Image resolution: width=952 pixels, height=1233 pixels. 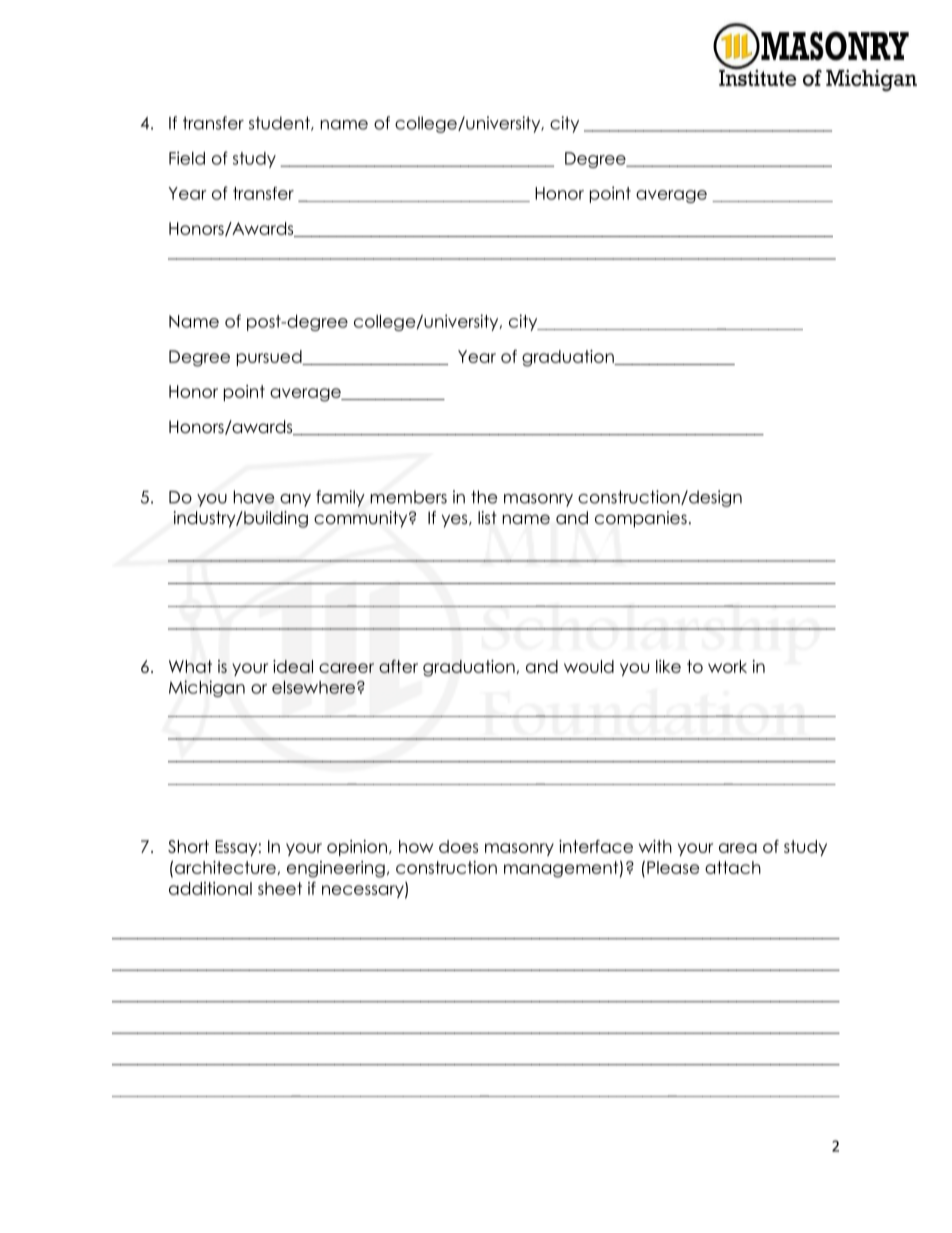 What do you see at coordinates (641, 519) in the screenshot?
I see `companies` at bounding box center [641, 519].
